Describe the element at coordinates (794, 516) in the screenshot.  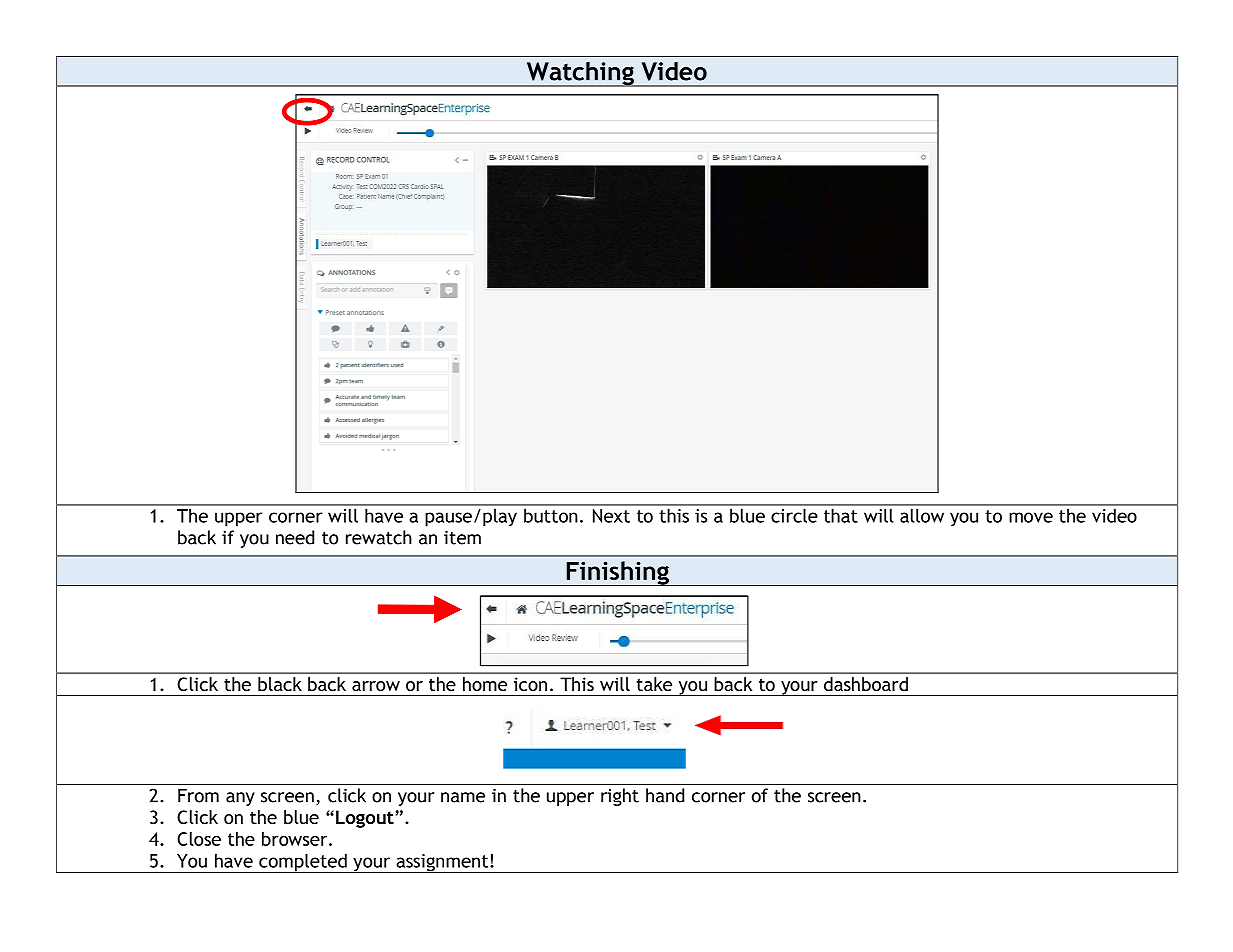
I see `circle` at that location.
